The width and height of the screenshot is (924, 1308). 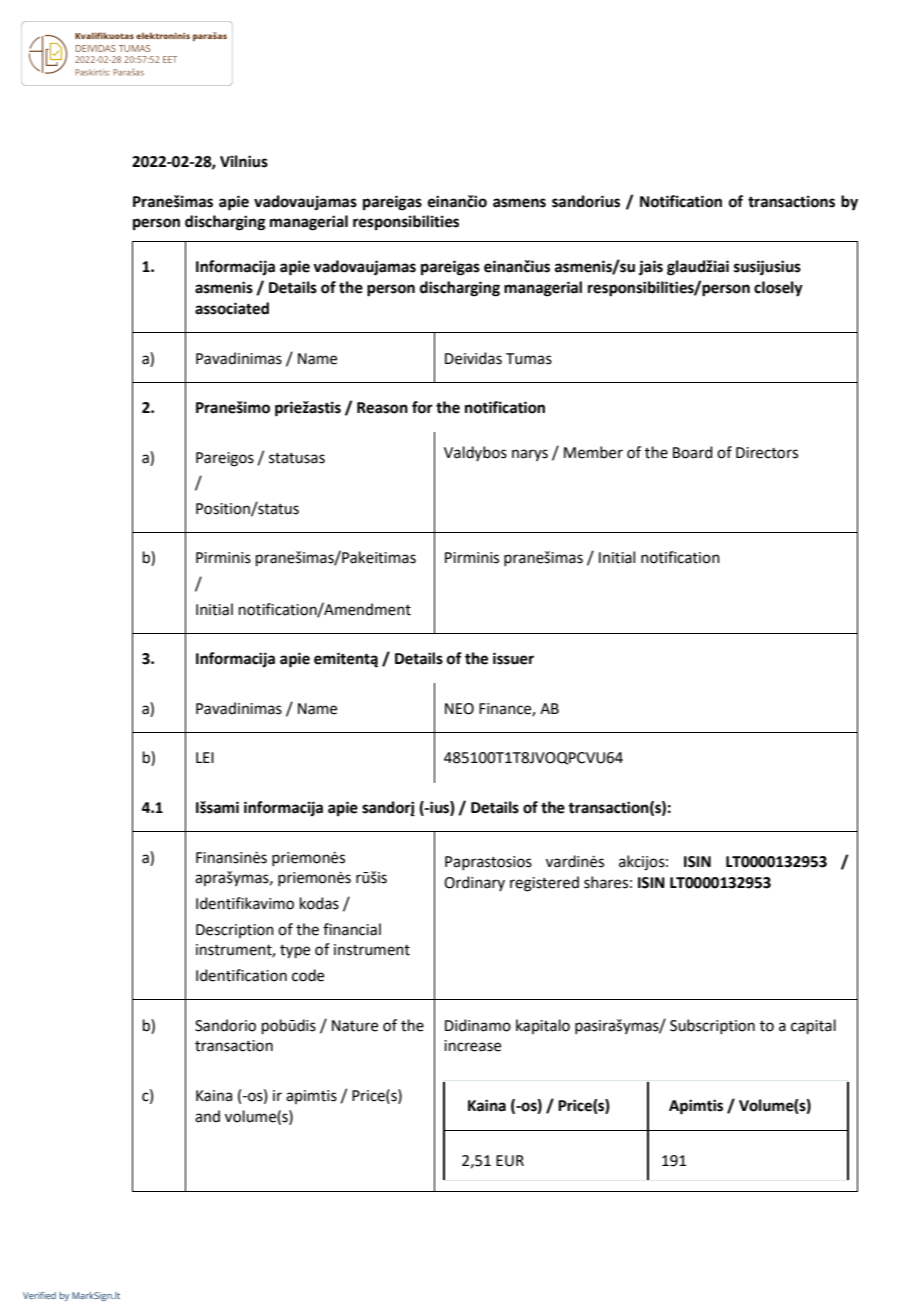 What do you see at coordinates (510, 1161) in the screenshot?
I see `EUR` at bounding box center [510, 1161].
